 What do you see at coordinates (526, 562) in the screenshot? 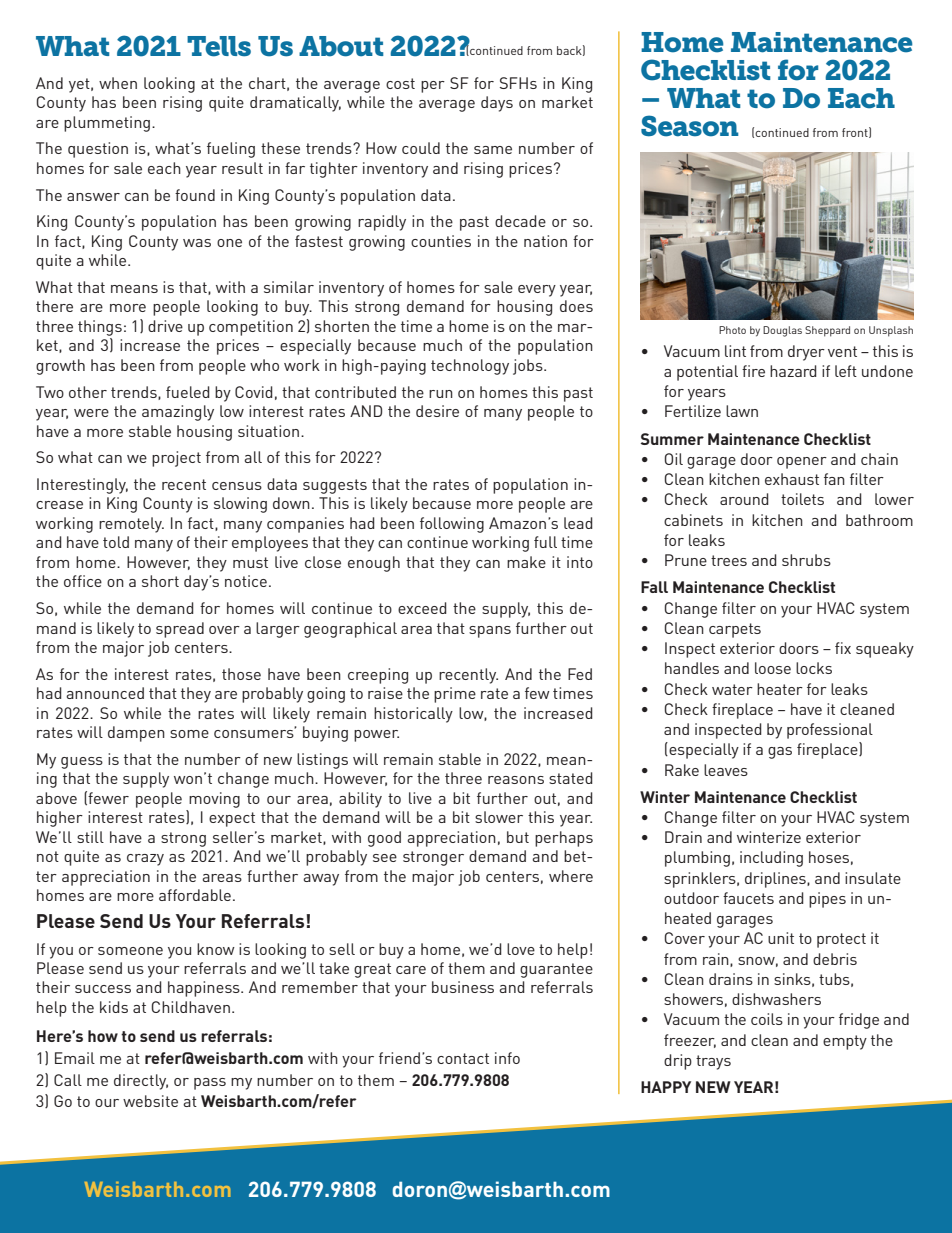
I see `make` at bounding box center [526, 562].
